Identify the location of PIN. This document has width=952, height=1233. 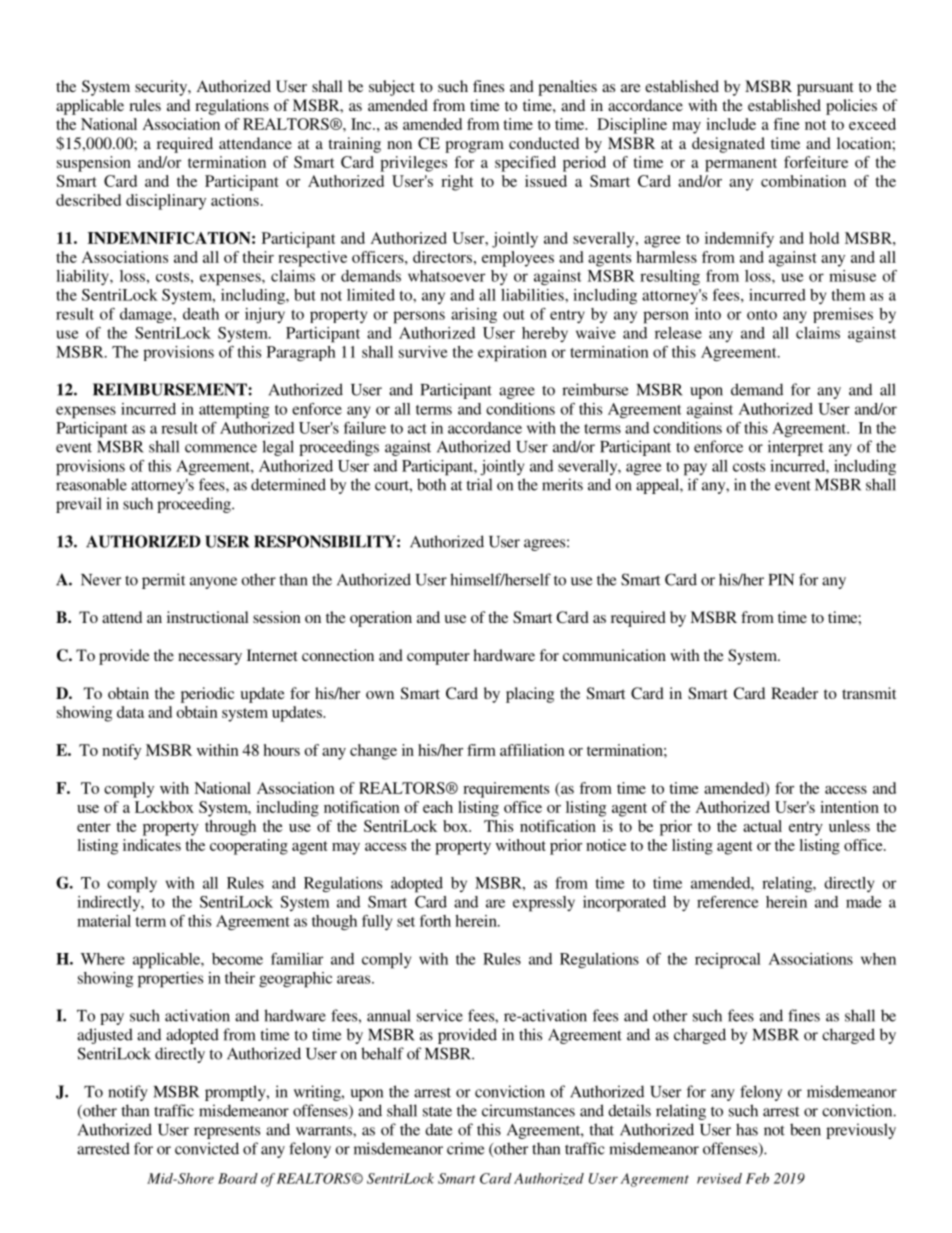
(781, 580).
